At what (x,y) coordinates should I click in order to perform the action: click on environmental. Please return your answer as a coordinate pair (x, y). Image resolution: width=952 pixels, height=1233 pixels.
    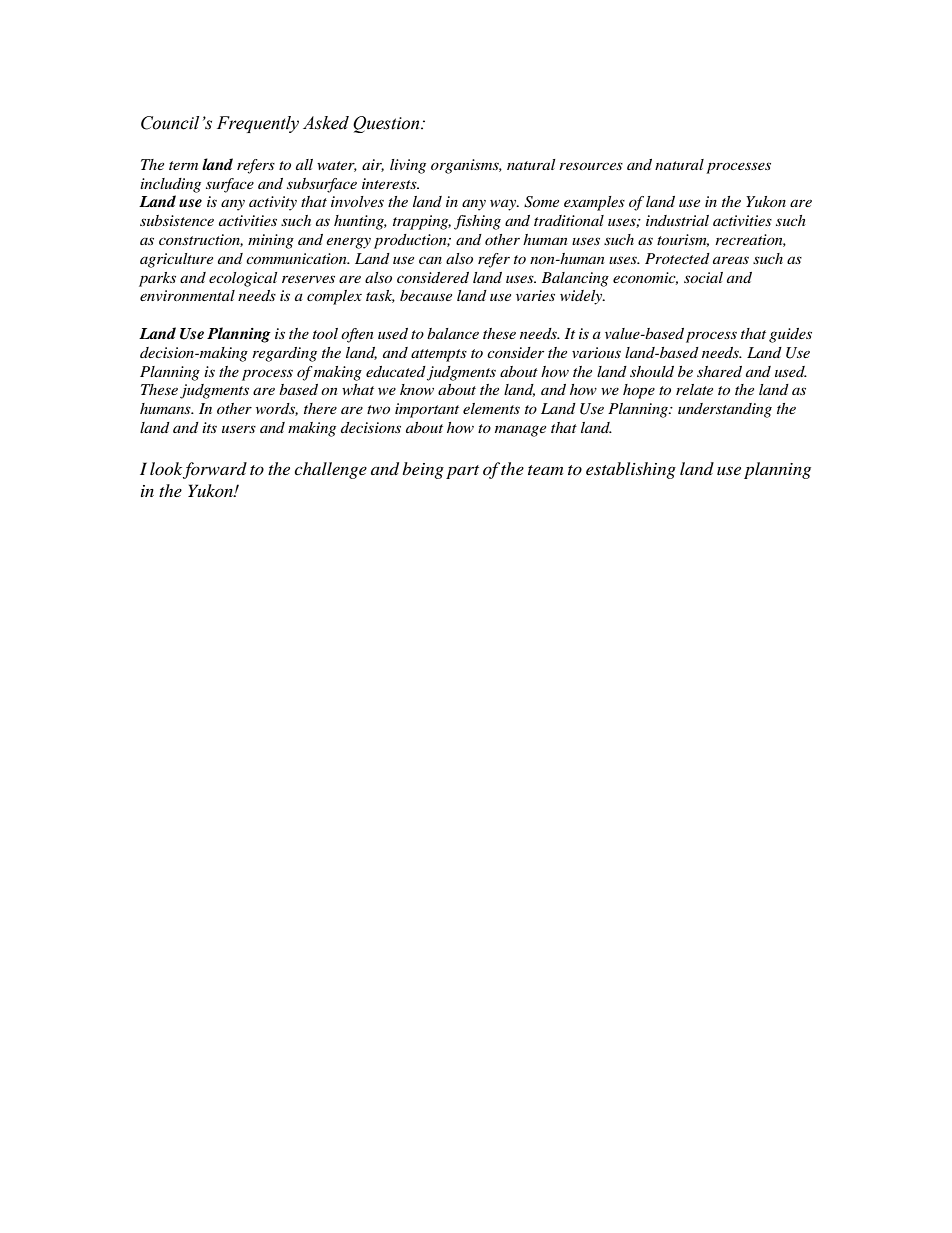
    Looking at the image, I should click on (187, 295).
